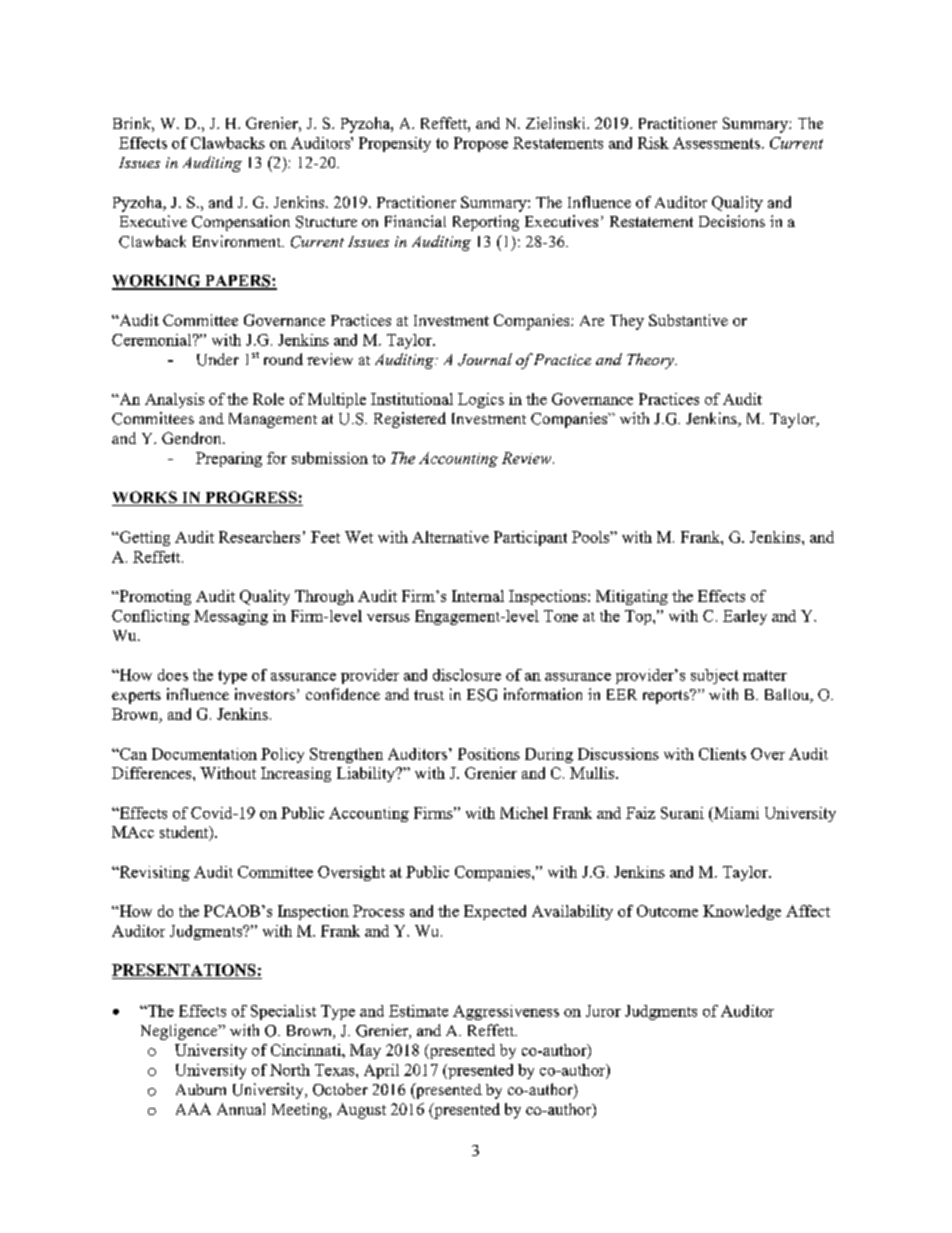 Image resolution: width=952 pixels, height=1233 pixels. I want to click on Auburn, so click(201, 1089).
